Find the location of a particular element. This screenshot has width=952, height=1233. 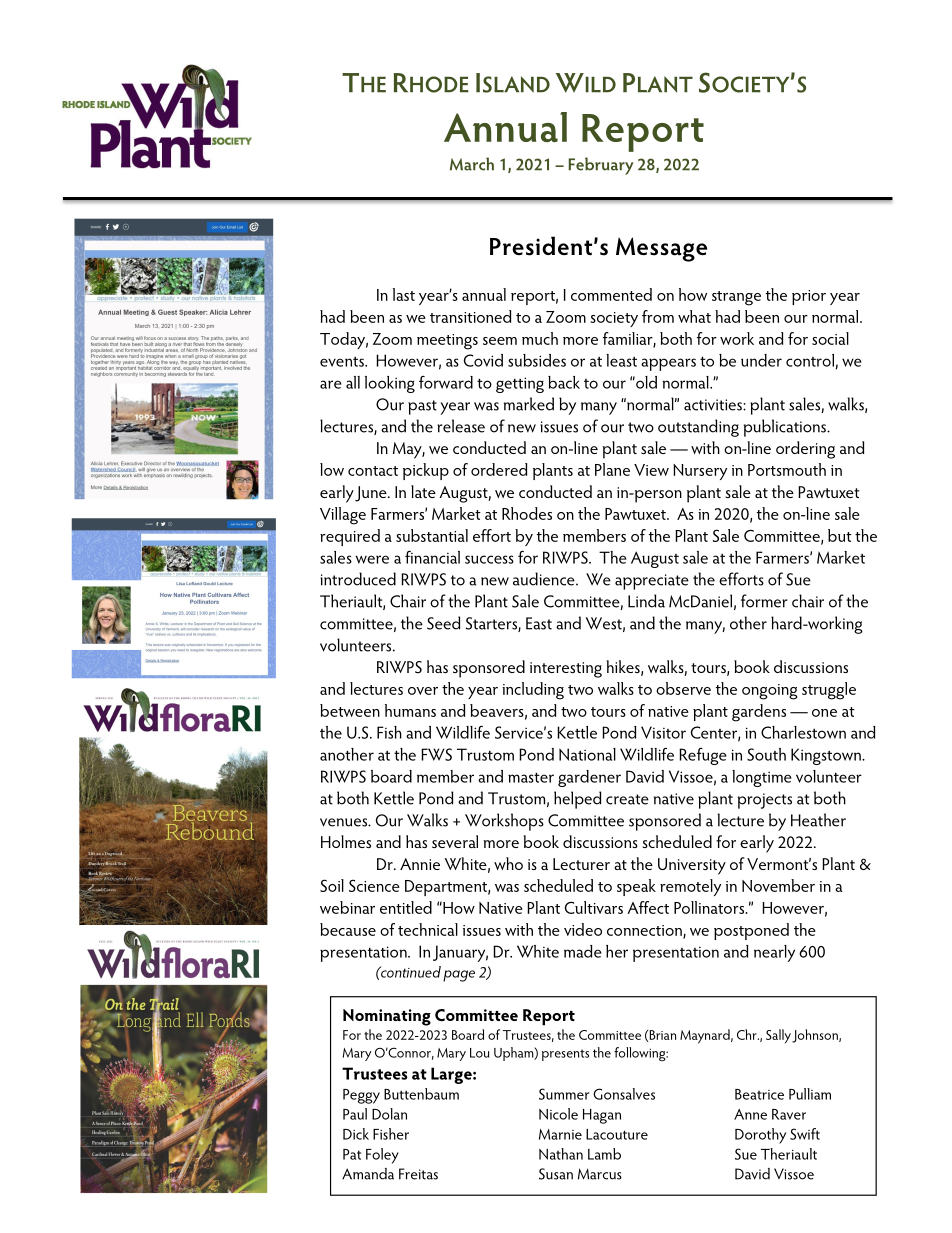

Marnie is located at coordinates (560, 1134).
